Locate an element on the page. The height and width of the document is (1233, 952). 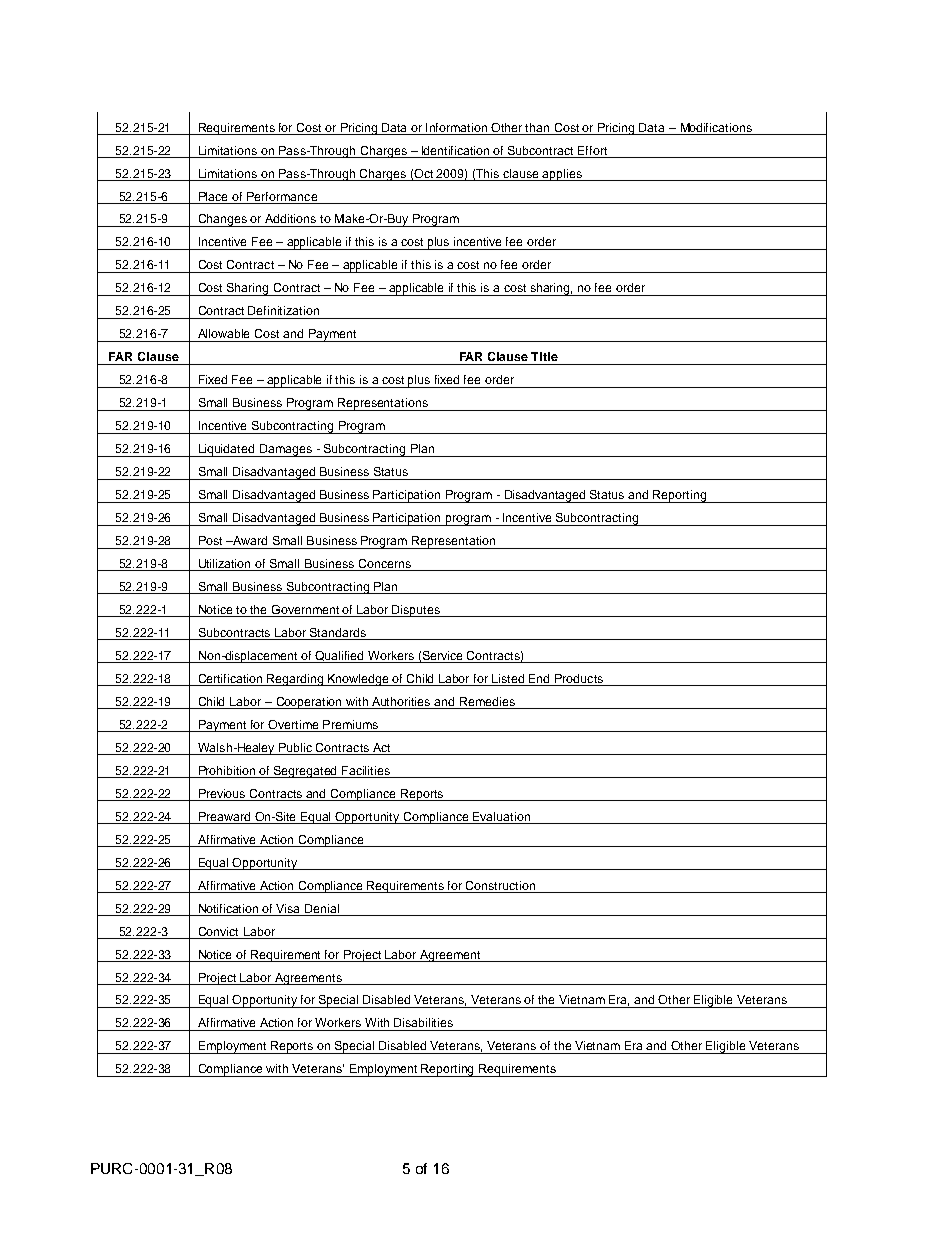
Convict is located at coordinates (218, 931).
